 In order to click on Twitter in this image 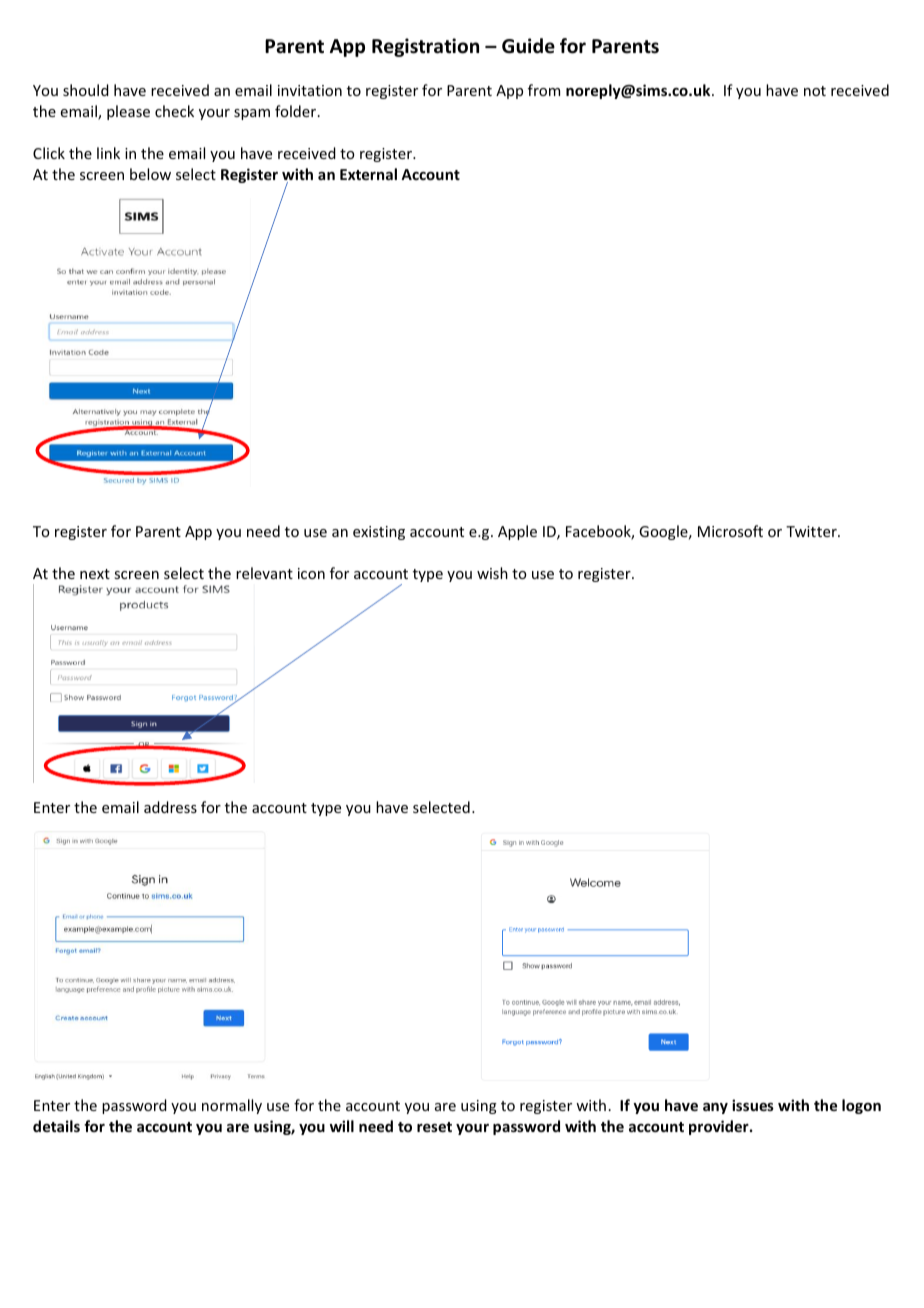, I will do `click(812, 531)`.
